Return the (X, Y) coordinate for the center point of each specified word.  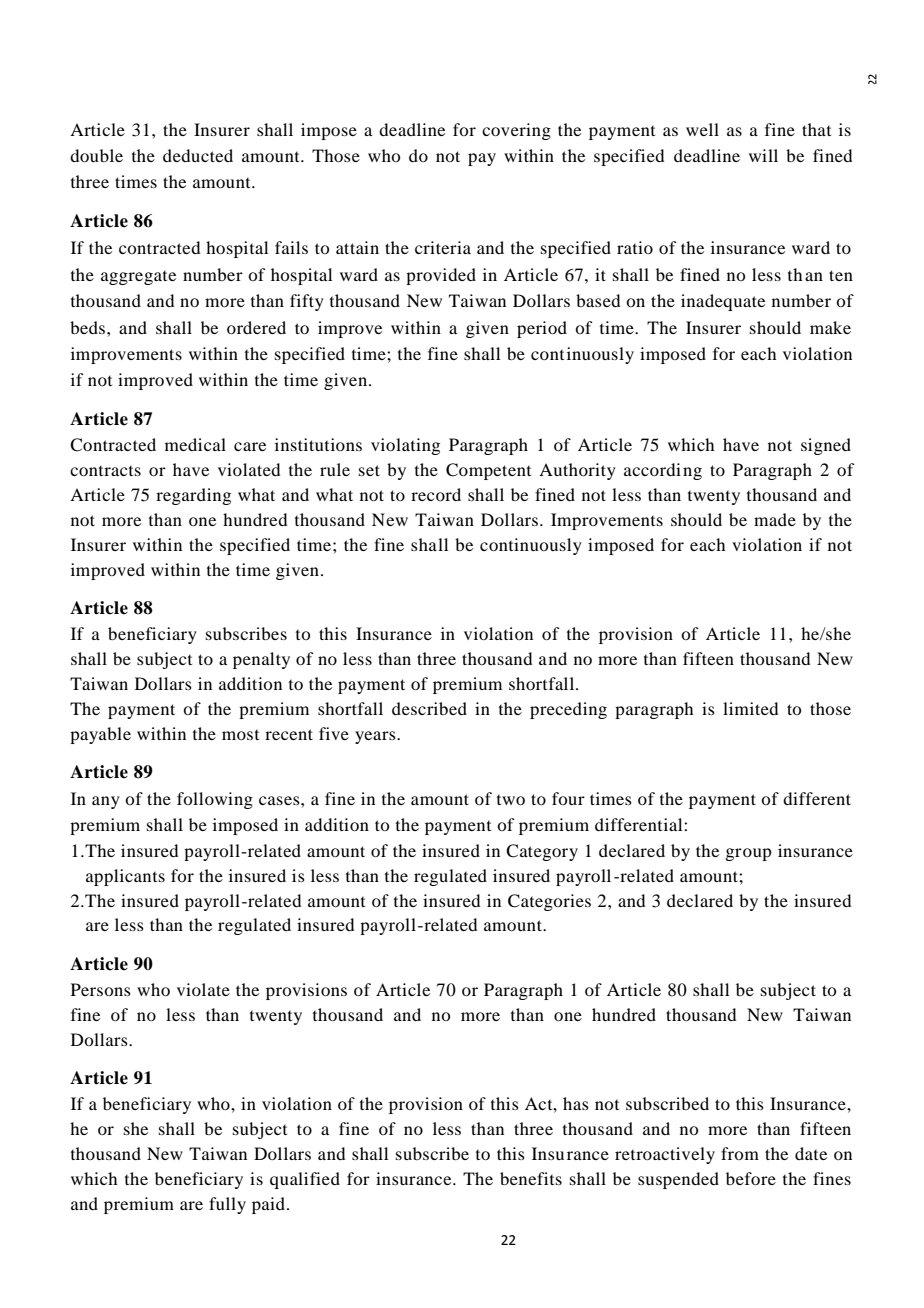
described (429, 708)
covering (516, 131)
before (751, 1178)
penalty (261, 660)
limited (750, 708)
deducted (198, 155)
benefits (531, 1178)
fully (227, 1205)
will (763, 155)
